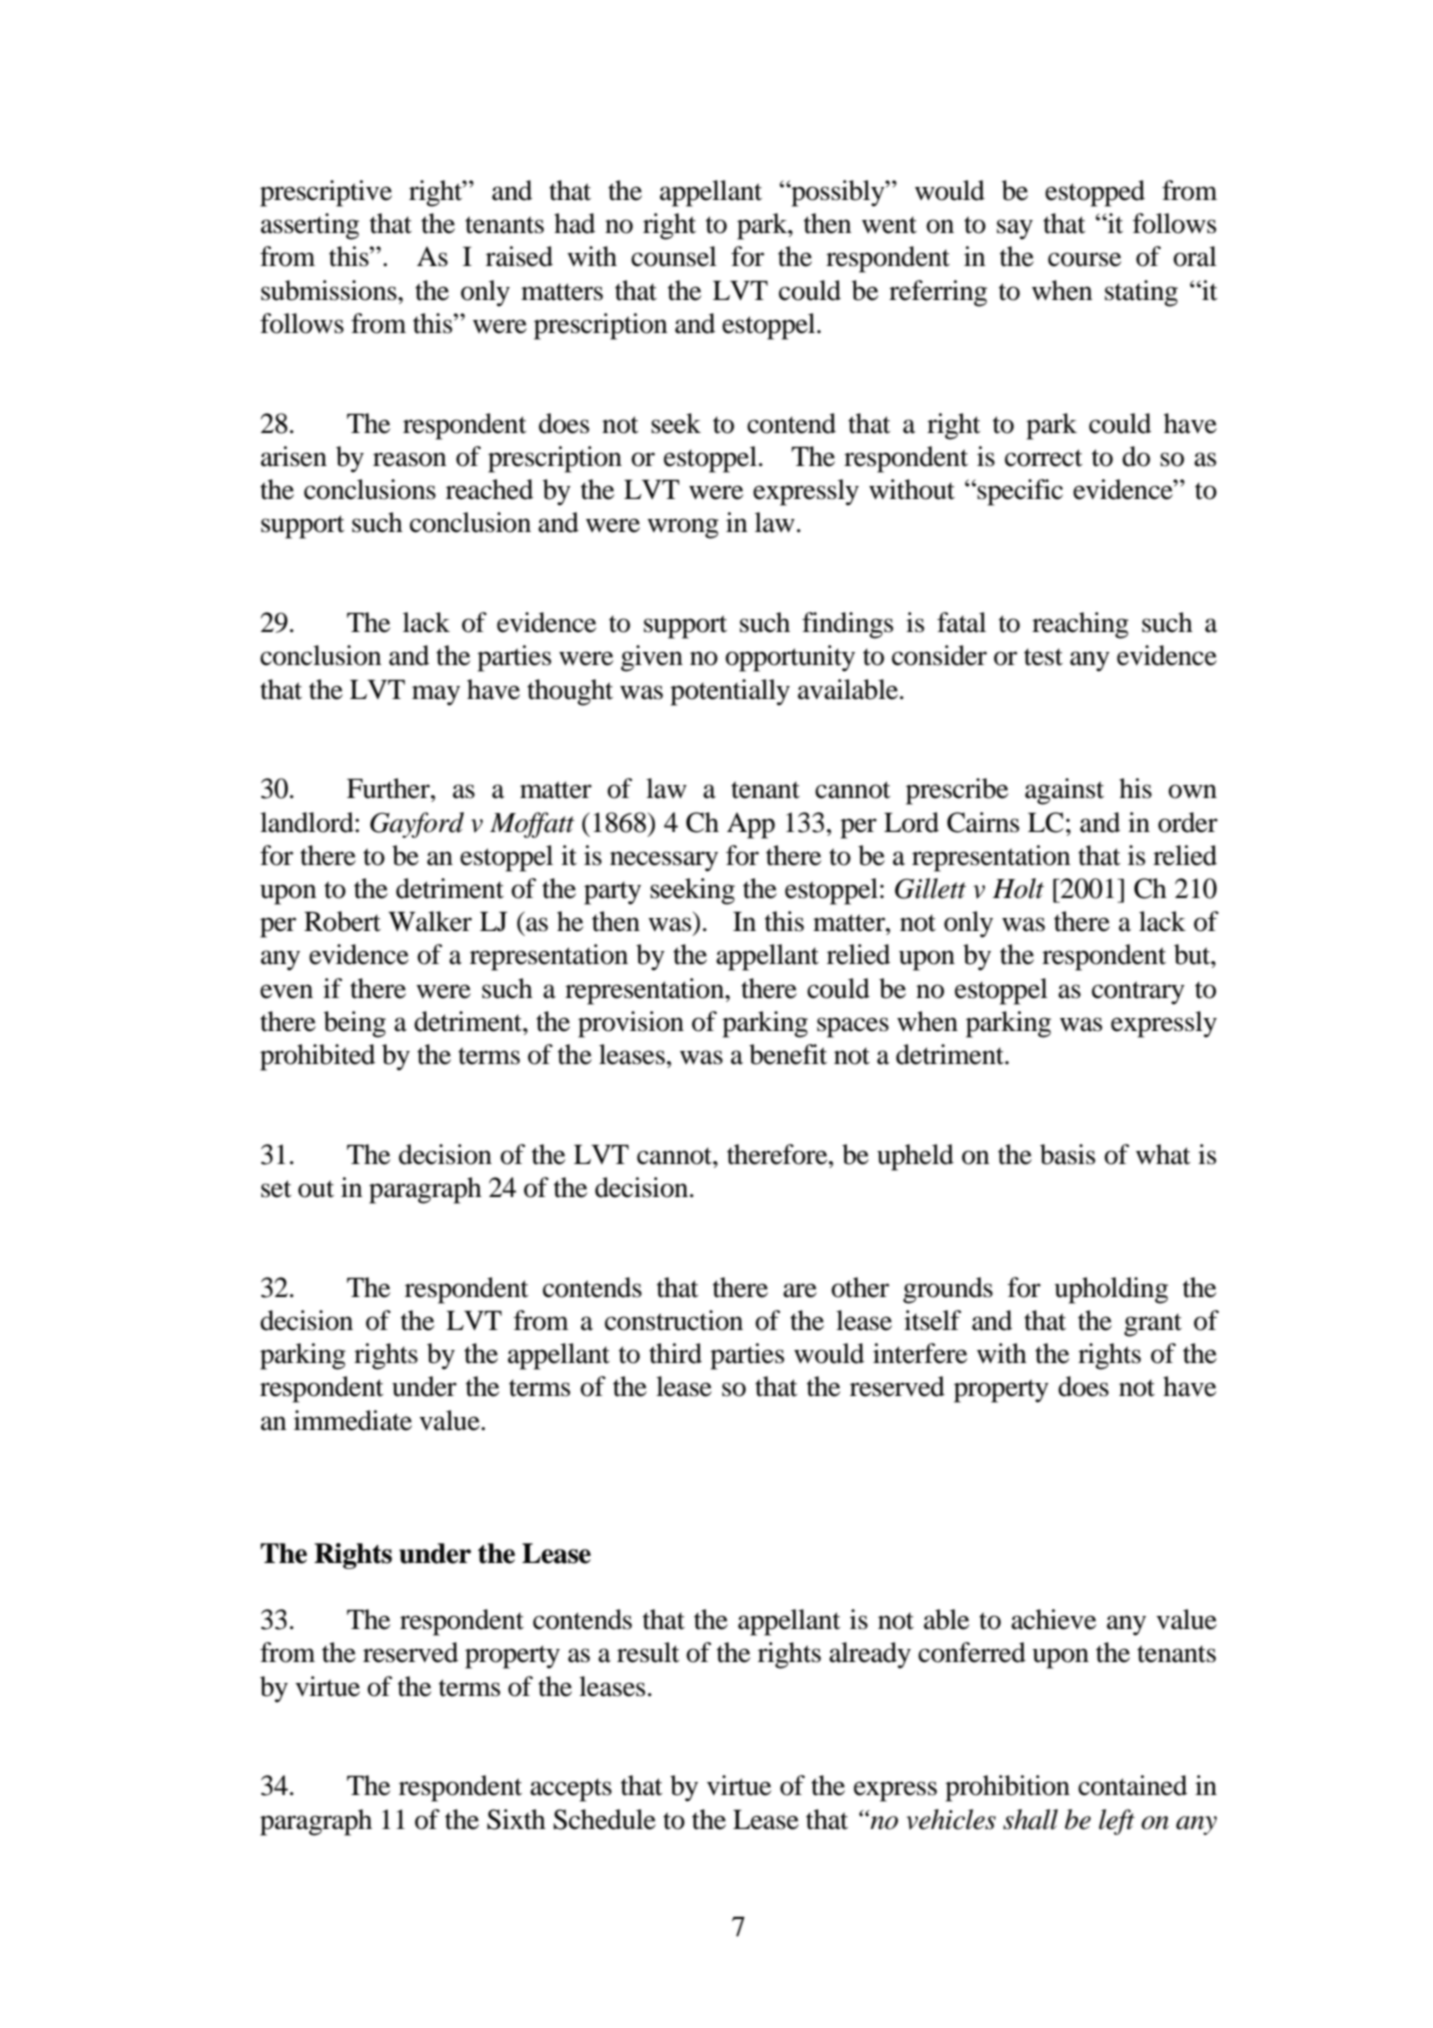  What do you see at coordinates (1084, 259) in the screenshot?
I see `course` at bounding box center [1084, 259].
